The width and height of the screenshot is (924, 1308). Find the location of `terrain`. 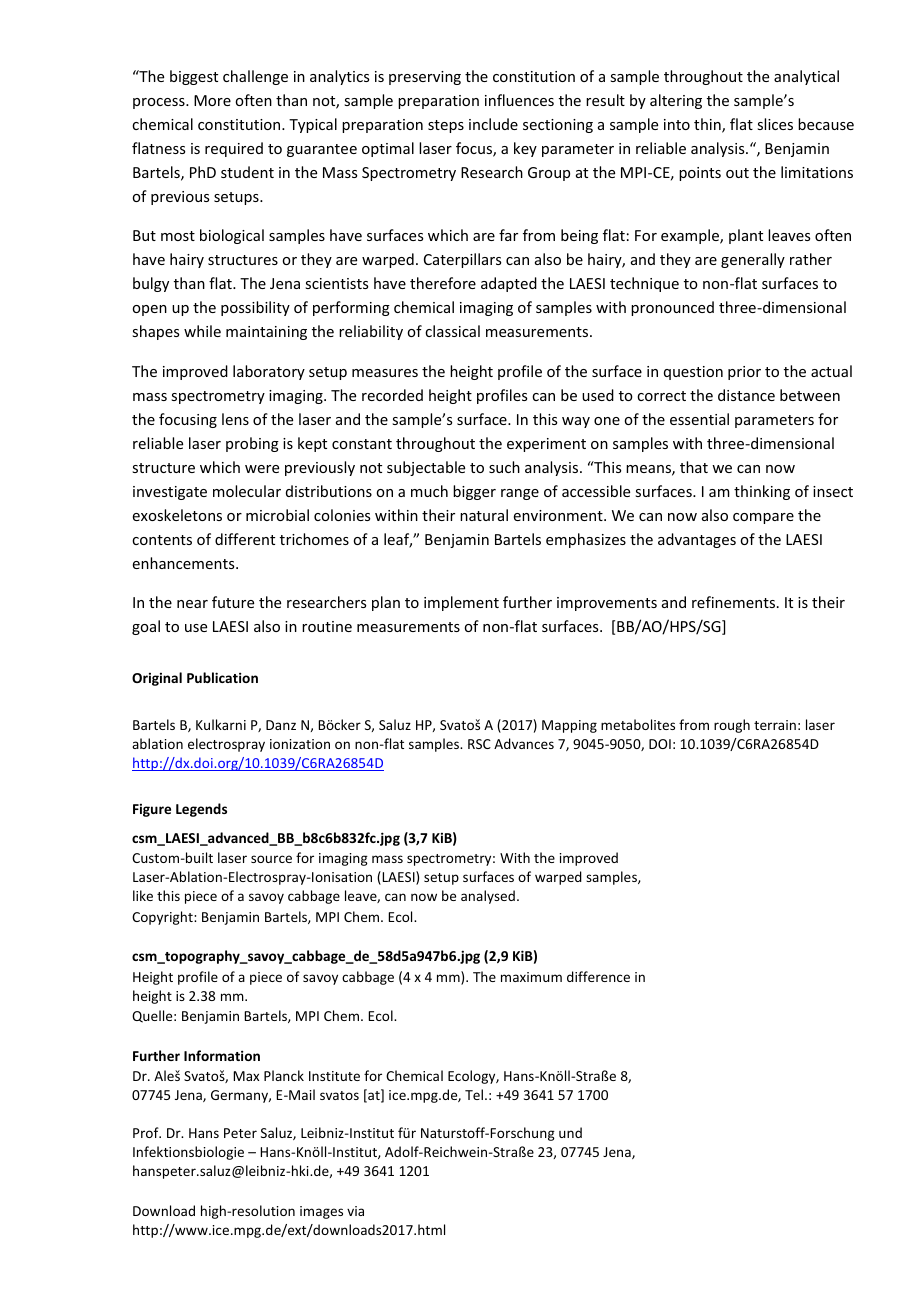

terrain is located at coordinates (775, 725).
